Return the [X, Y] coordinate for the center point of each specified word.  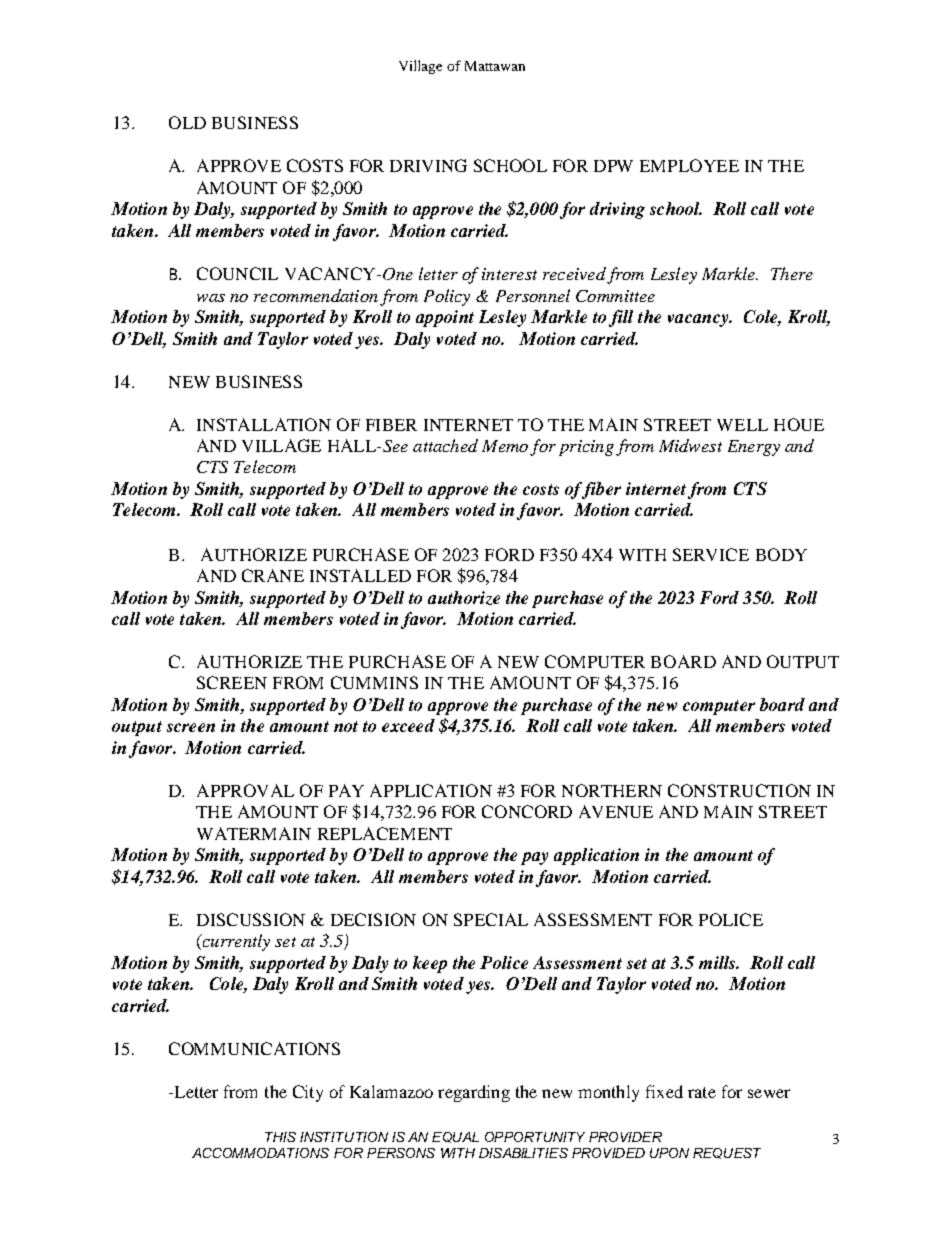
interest [509, 274]
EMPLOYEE [689, 165]
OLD [187, 122]
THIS [280, 1137]
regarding [474, 1093]
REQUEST [727, 1153]
